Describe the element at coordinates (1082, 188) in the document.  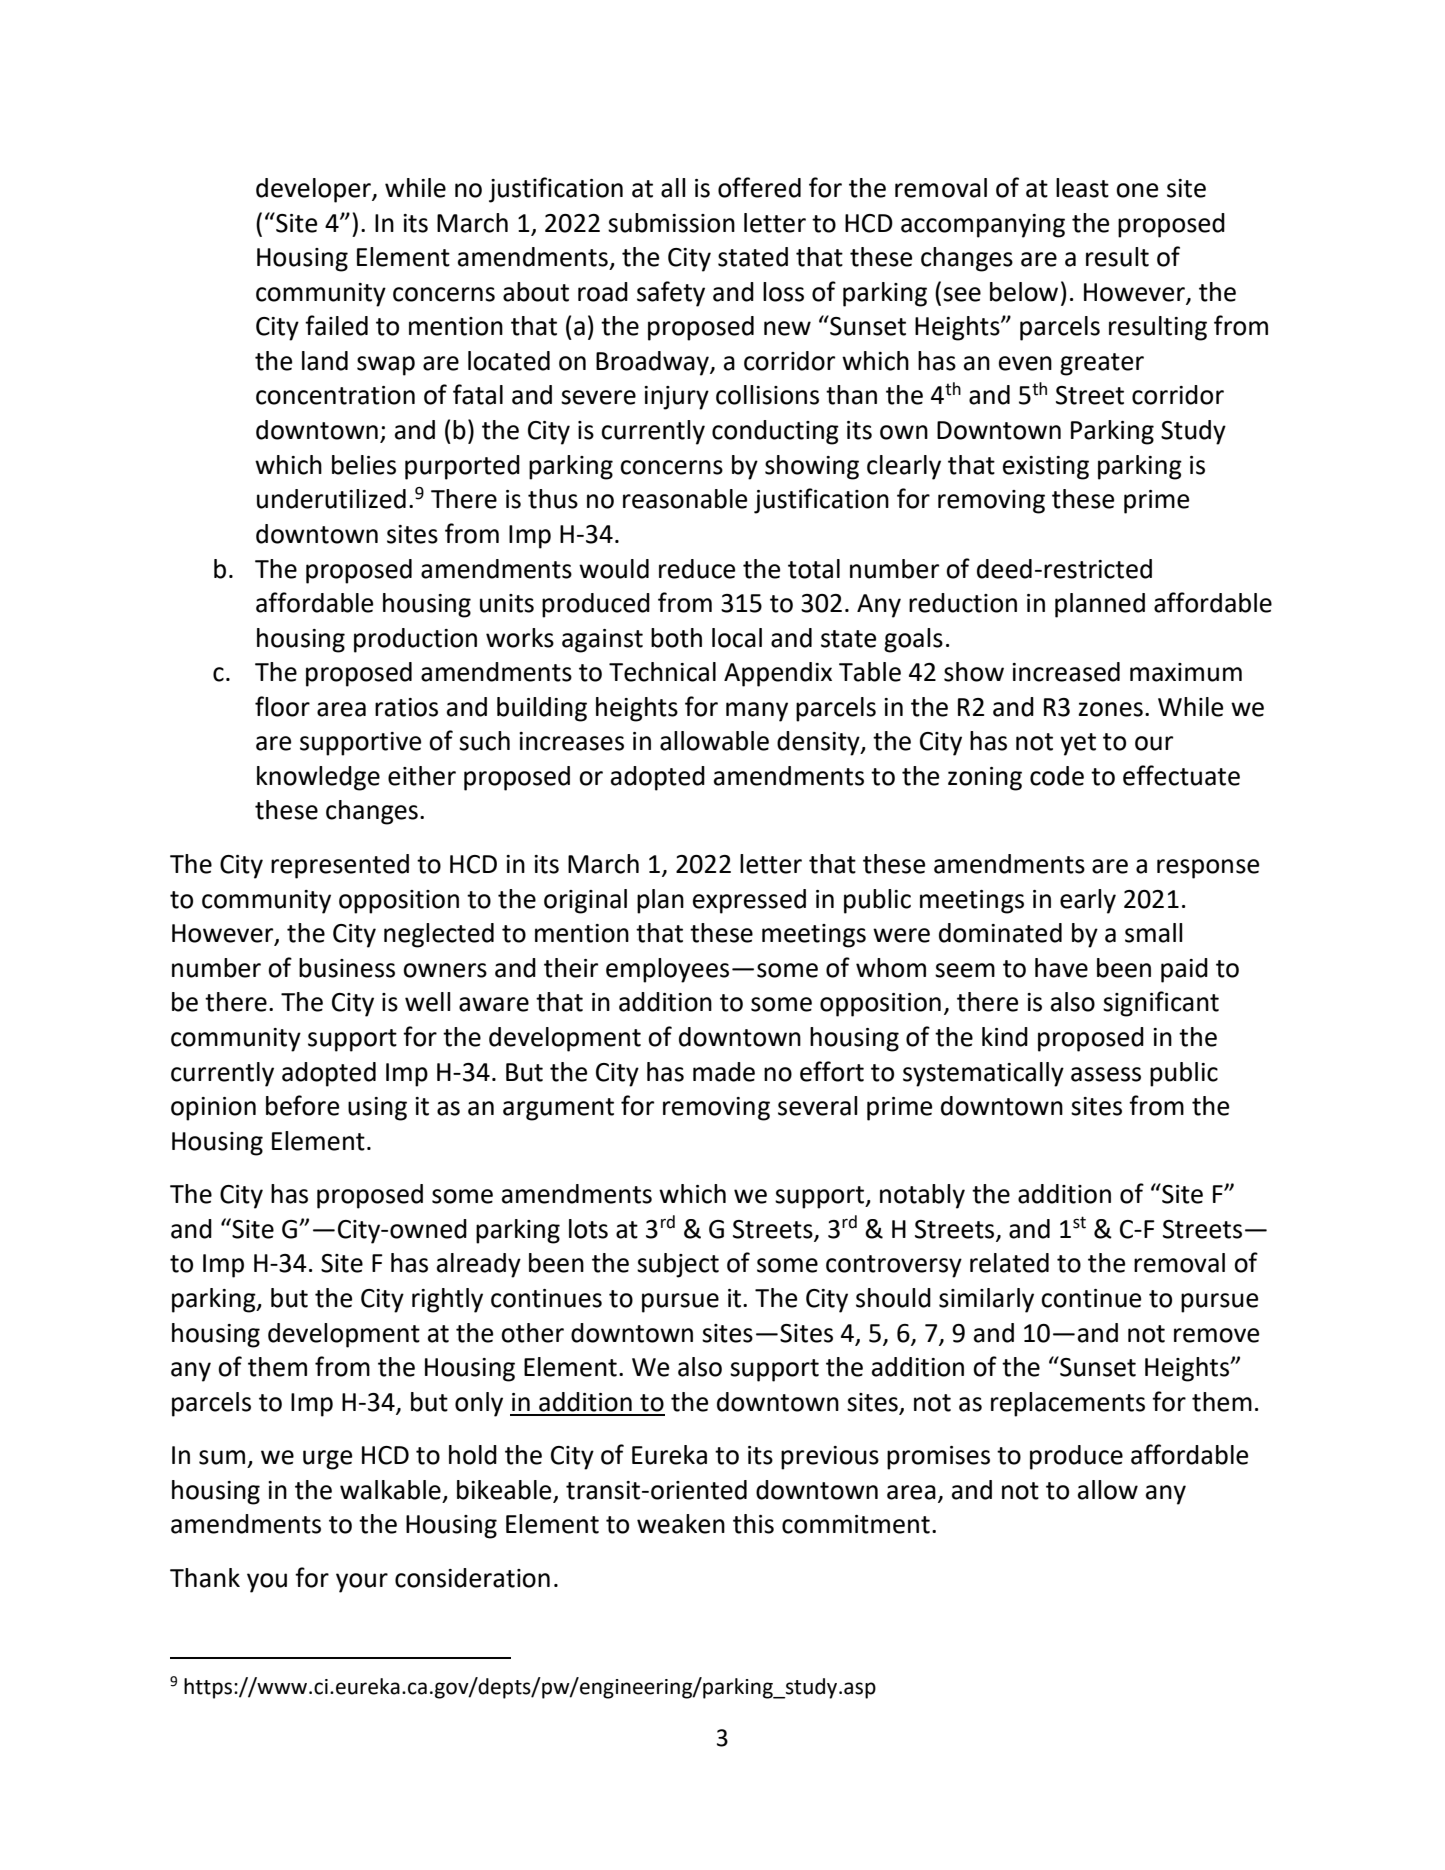
I see `least` at that location.
